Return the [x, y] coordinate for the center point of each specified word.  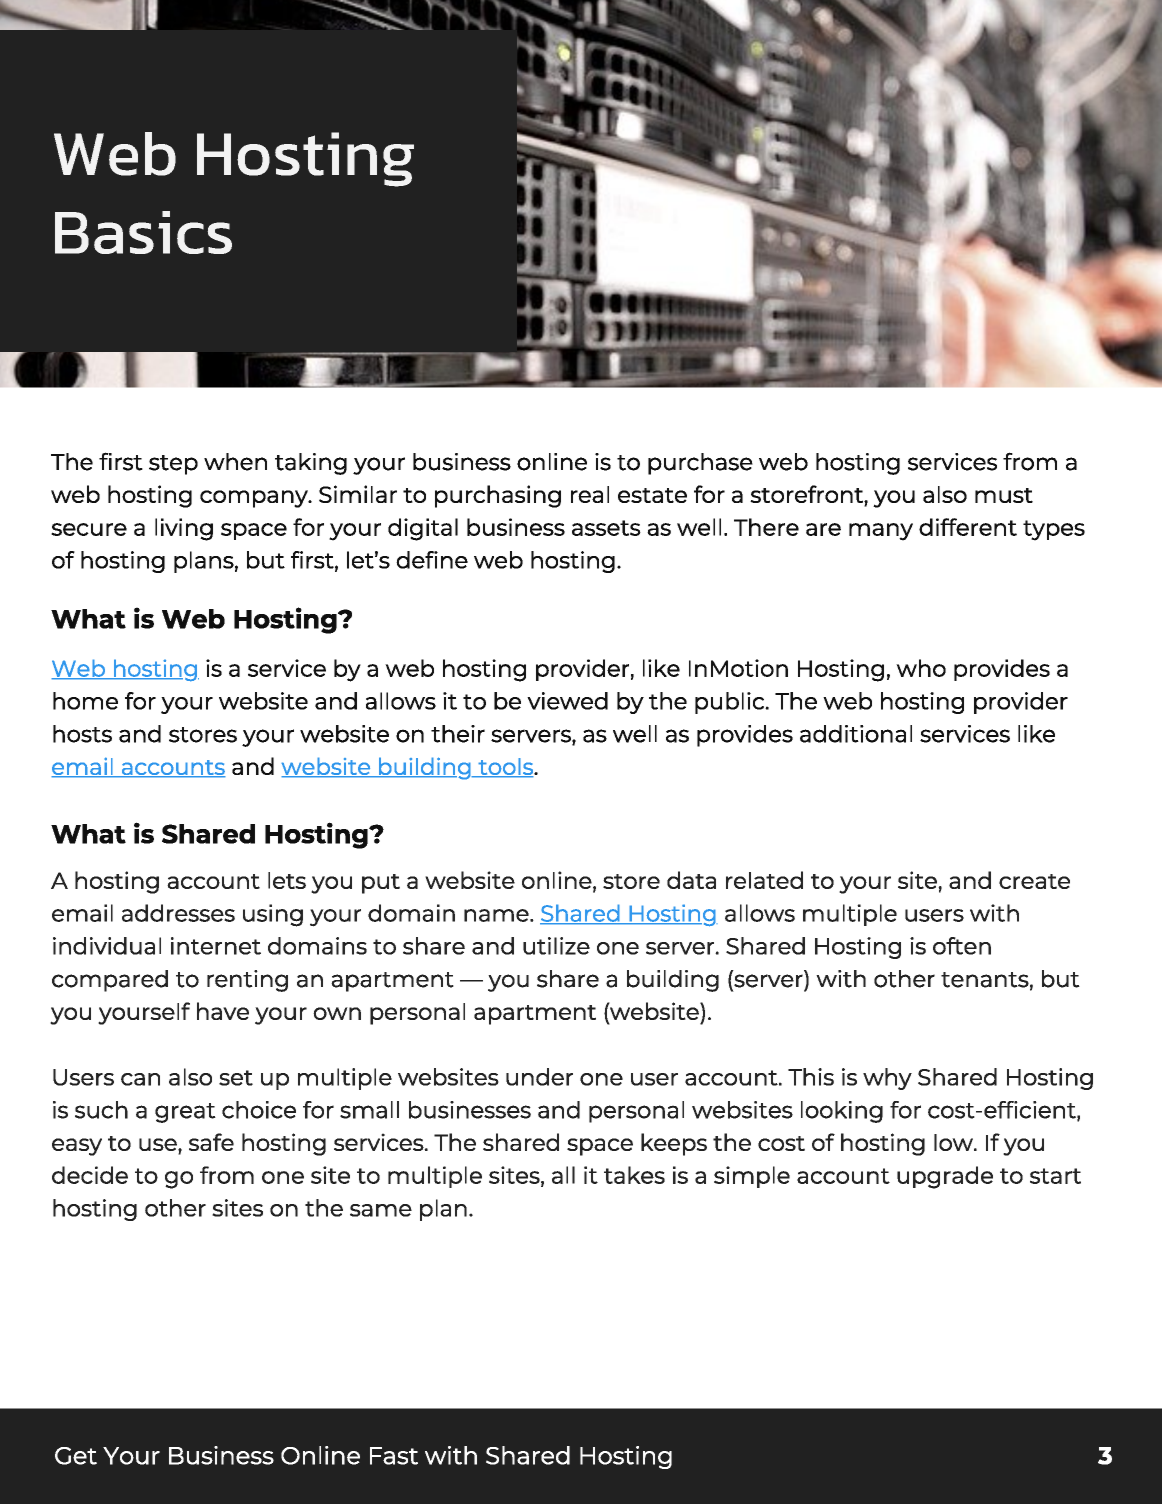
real [590, 494]
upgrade [945, 1177]
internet [216, 946]
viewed [567, 701]
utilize [556, 946]
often [962, 946]
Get [76, 1456]
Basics [143, 232]
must [1004, 495]
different [968, 527]
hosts [82, 734]
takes [634, 1175]
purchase [700, 464]
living [184, 529]
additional [856, 734]
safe [211, 1142]
